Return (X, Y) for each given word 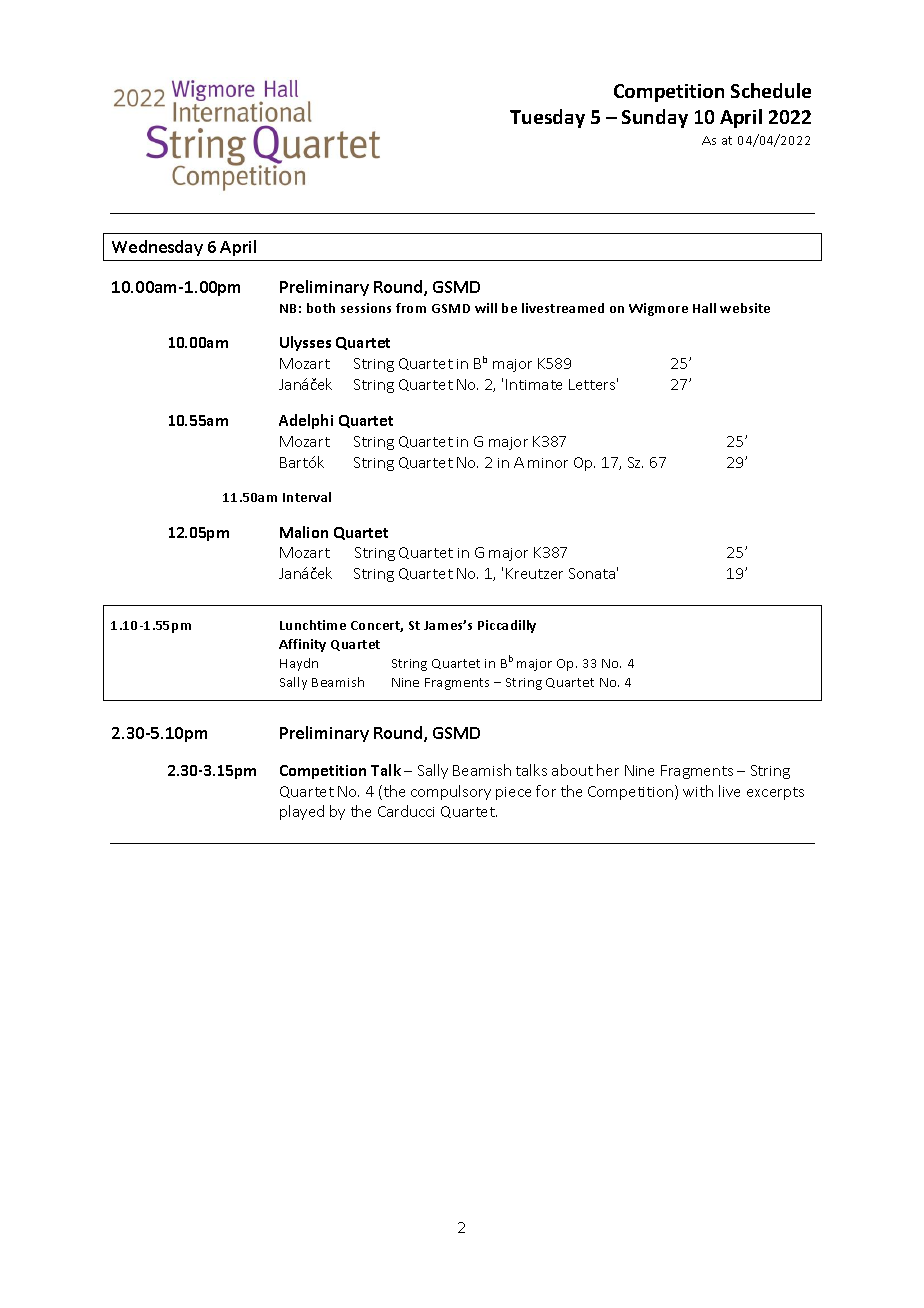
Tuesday (547, 118)
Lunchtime (313, 625)
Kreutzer (534, 573)
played (302, 812)
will (486, 308)
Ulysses (305, 343)
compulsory (451, 792)
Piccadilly (507, 626)
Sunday (655, 118)
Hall (704, 308)
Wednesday (157, 248)
